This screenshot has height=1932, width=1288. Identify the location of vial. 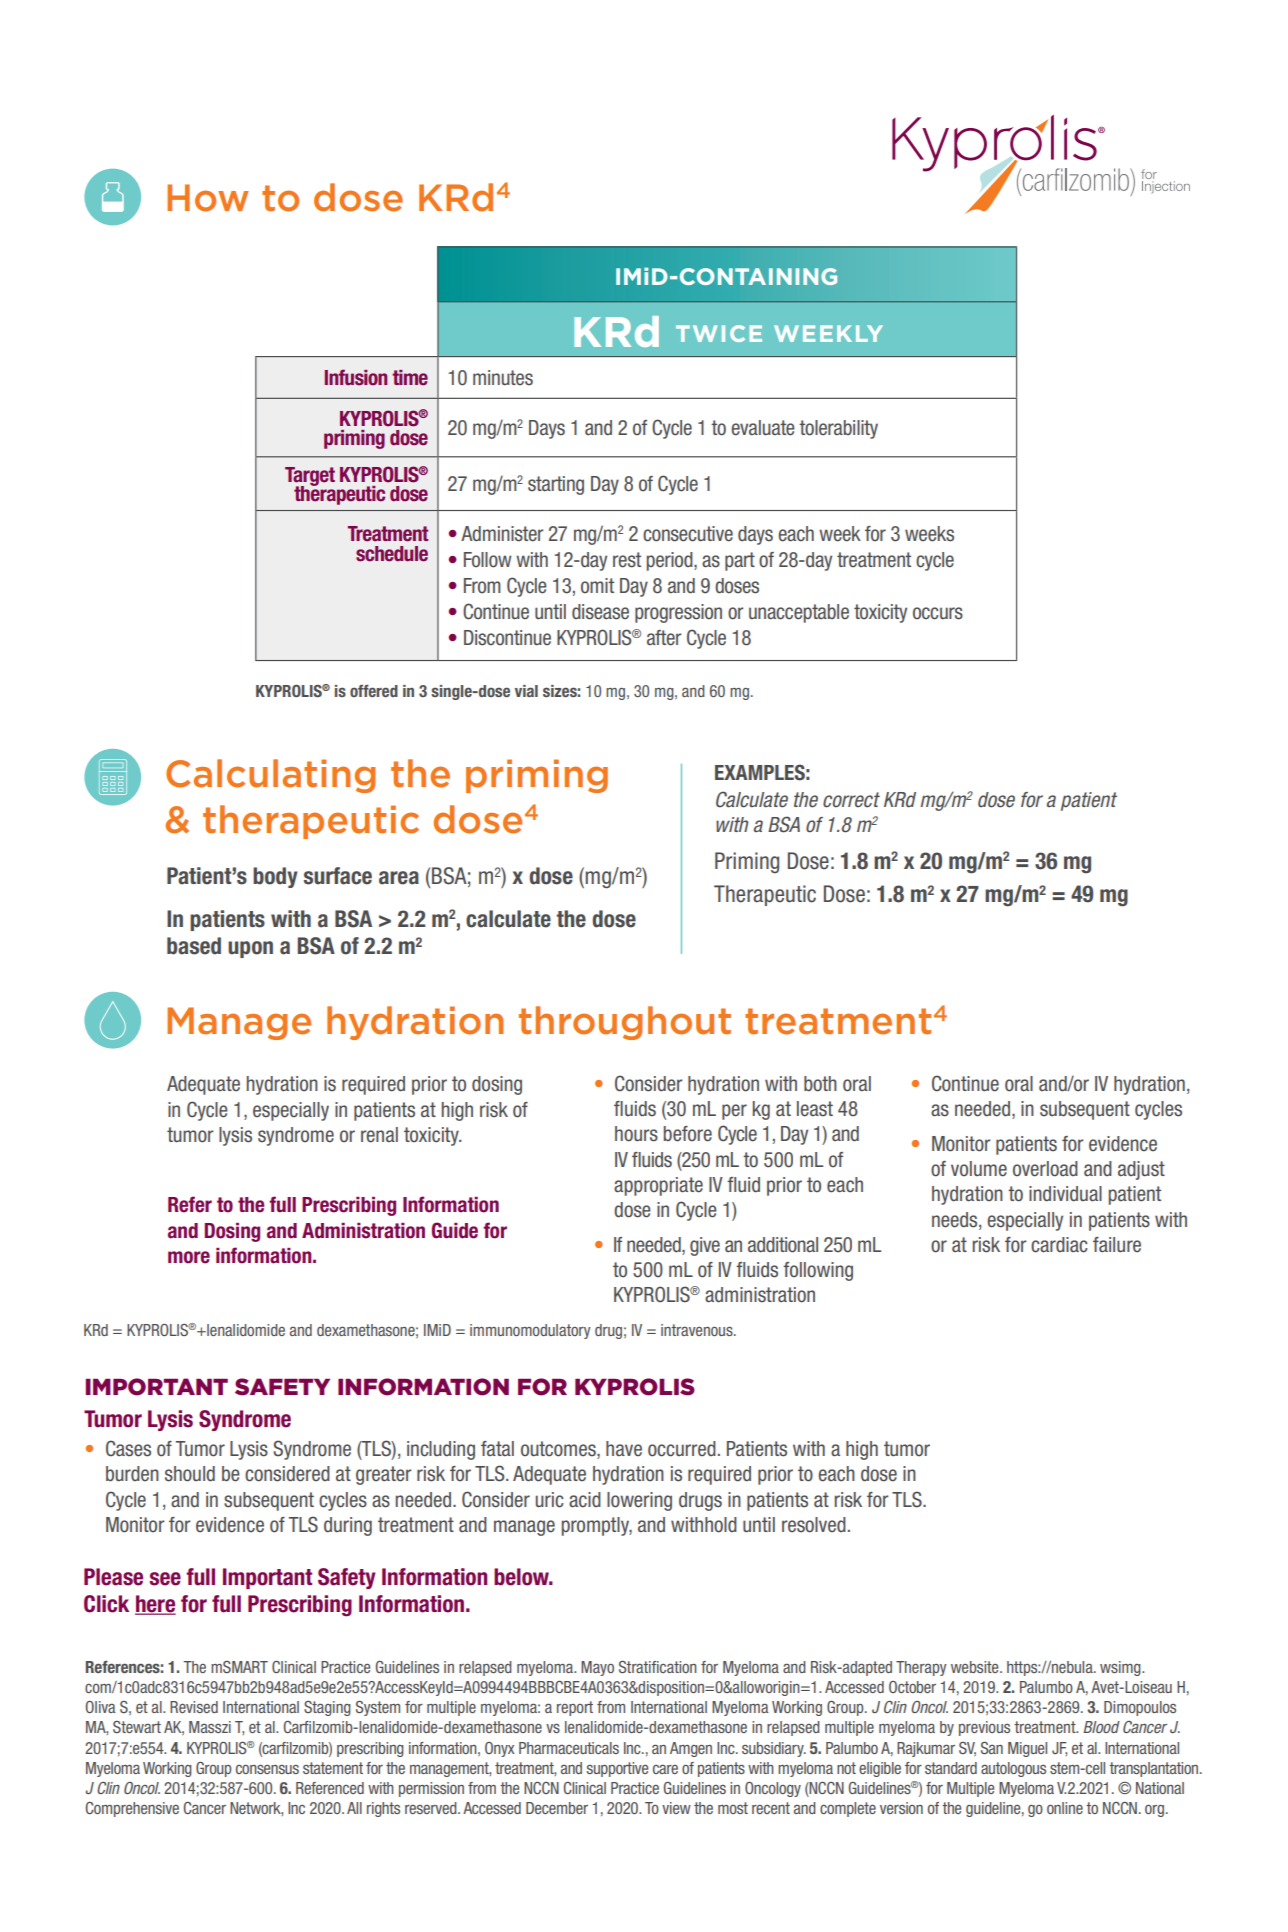
(526, 691).
